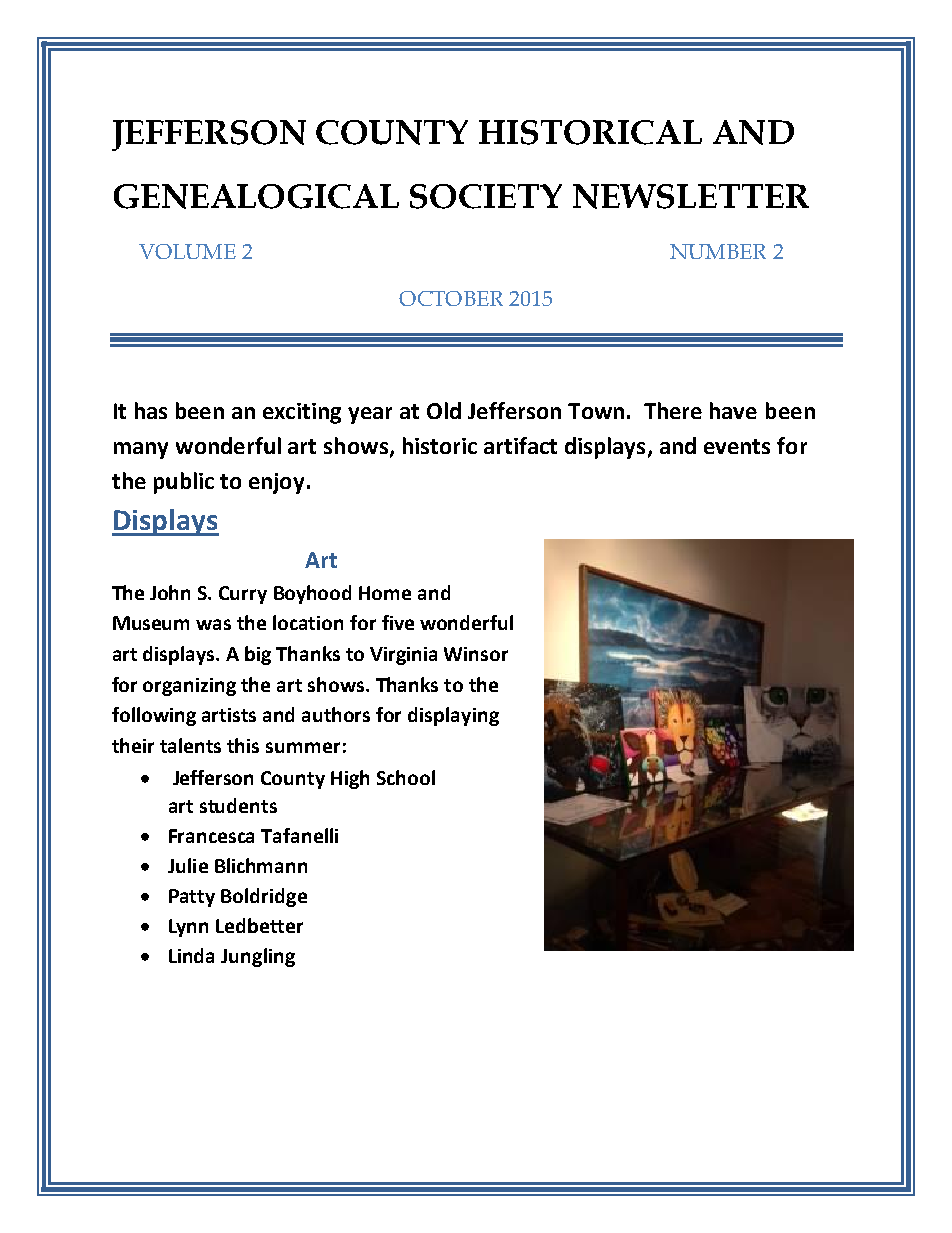  Describe the element at coordinates (259, 925) in the page. I see `Ledbetter` at that location.
